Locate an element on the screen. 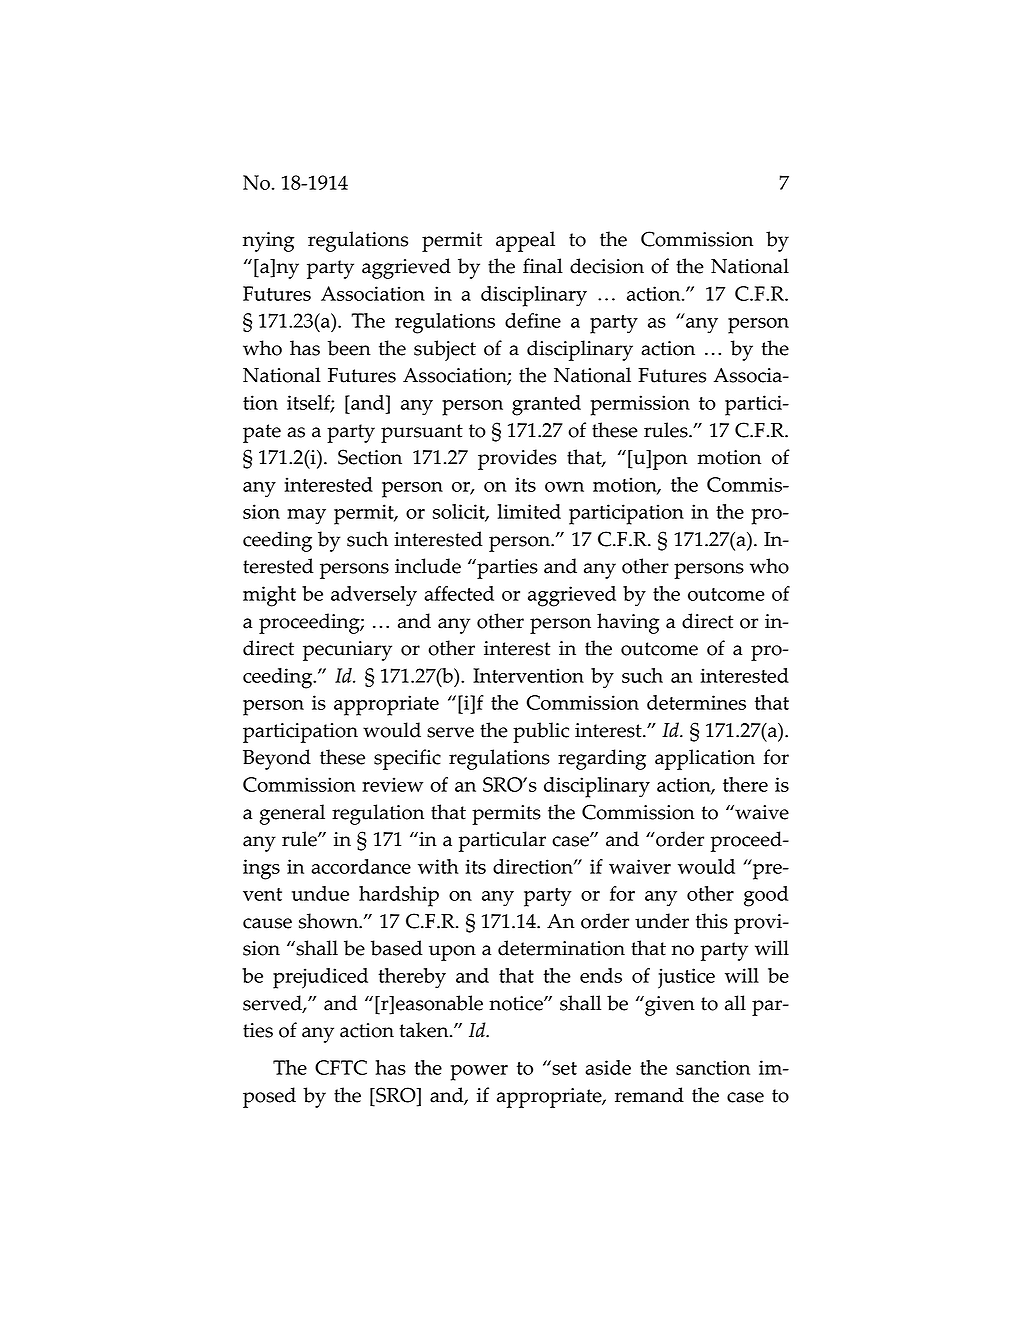  pecuniary is located at coordinates (347, 651).
